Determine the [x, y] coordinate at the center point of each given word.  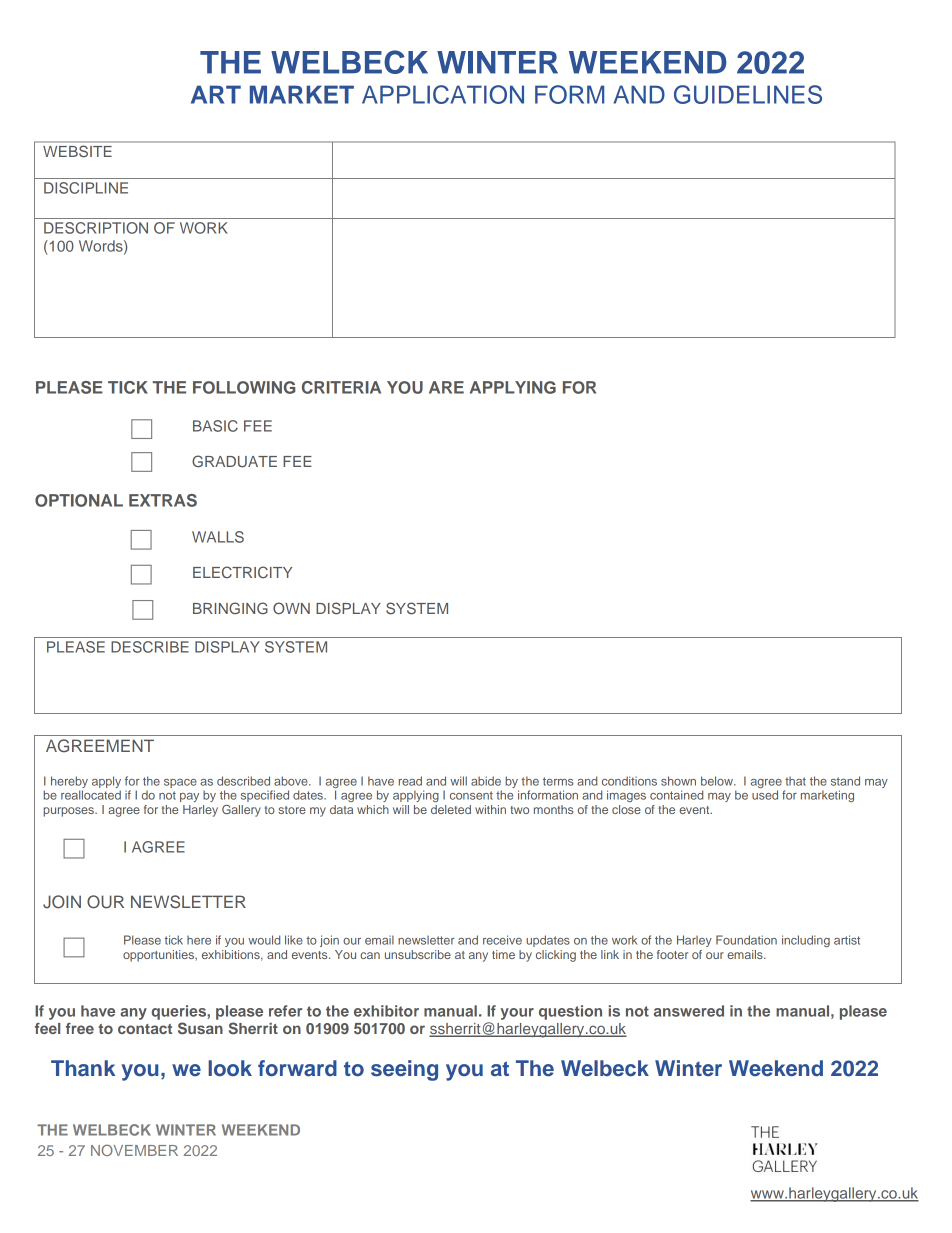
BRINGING [230, 608]
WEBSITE [77, 151]
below [718, 781]
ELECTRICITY [242, 572]
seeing [404, 1070]
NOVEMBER [134, 1150]
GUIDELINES [748, 94]
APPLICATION [443, 94]
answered [689, 1011]
